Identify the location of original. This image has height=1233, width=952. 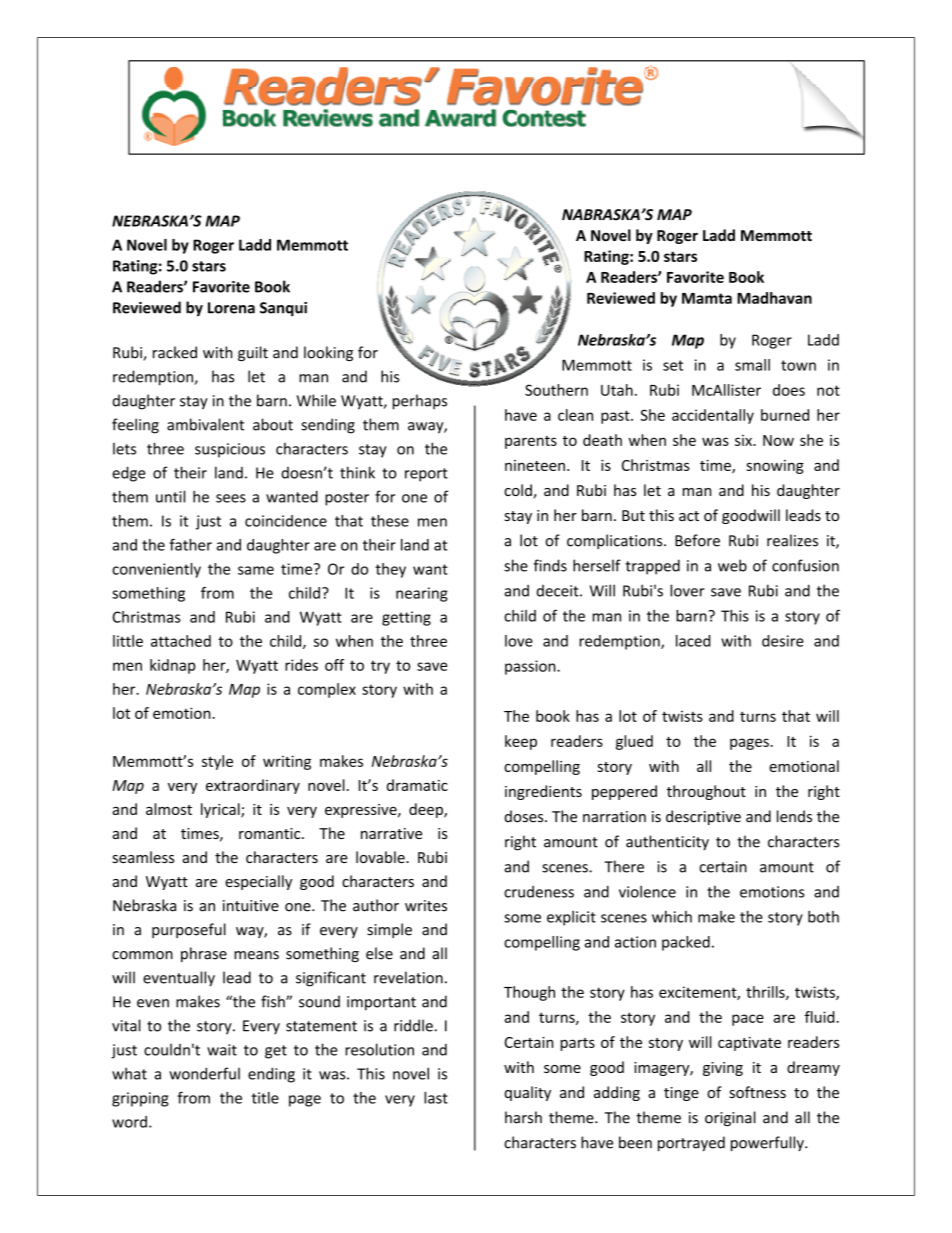
(730, 1118).
